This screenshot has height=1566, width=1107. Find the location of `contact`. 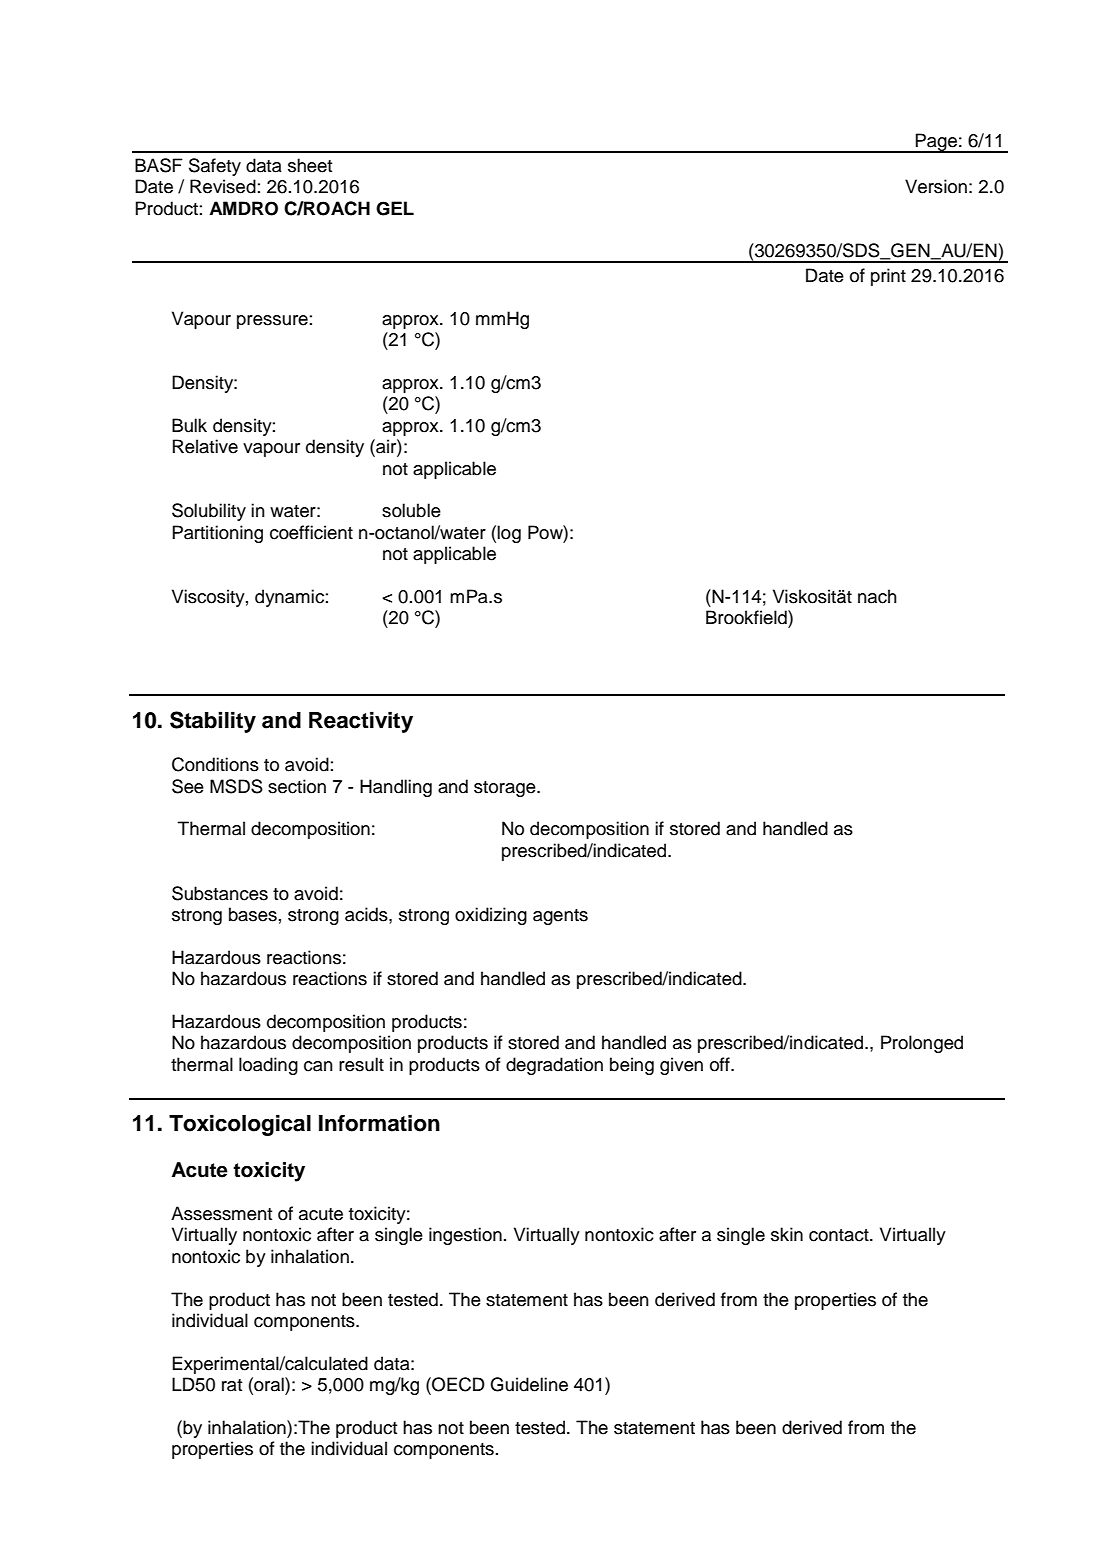

contact is located at coordinates (840, 1235).
